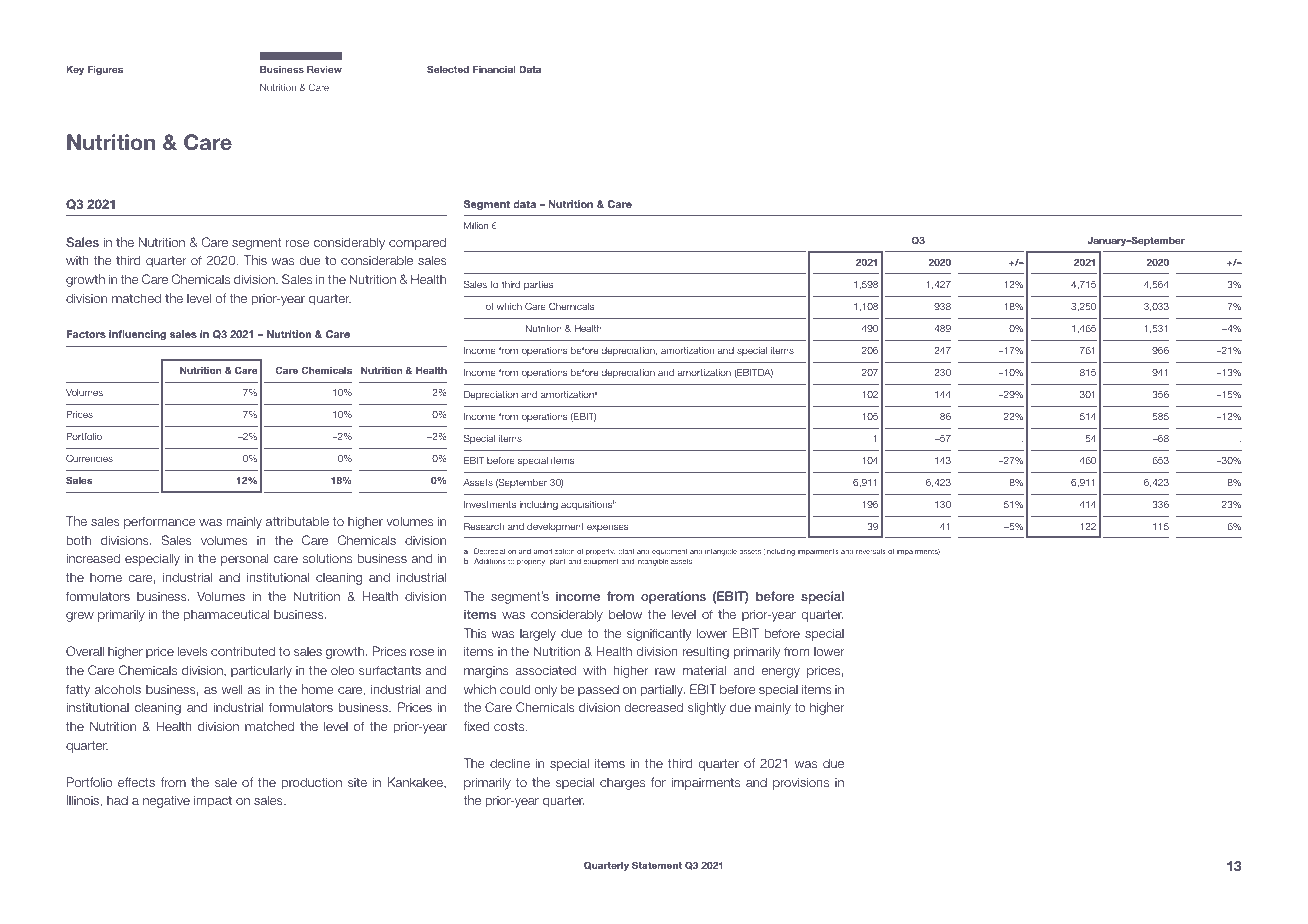  I want to click on reversals, so click(871, 551).
